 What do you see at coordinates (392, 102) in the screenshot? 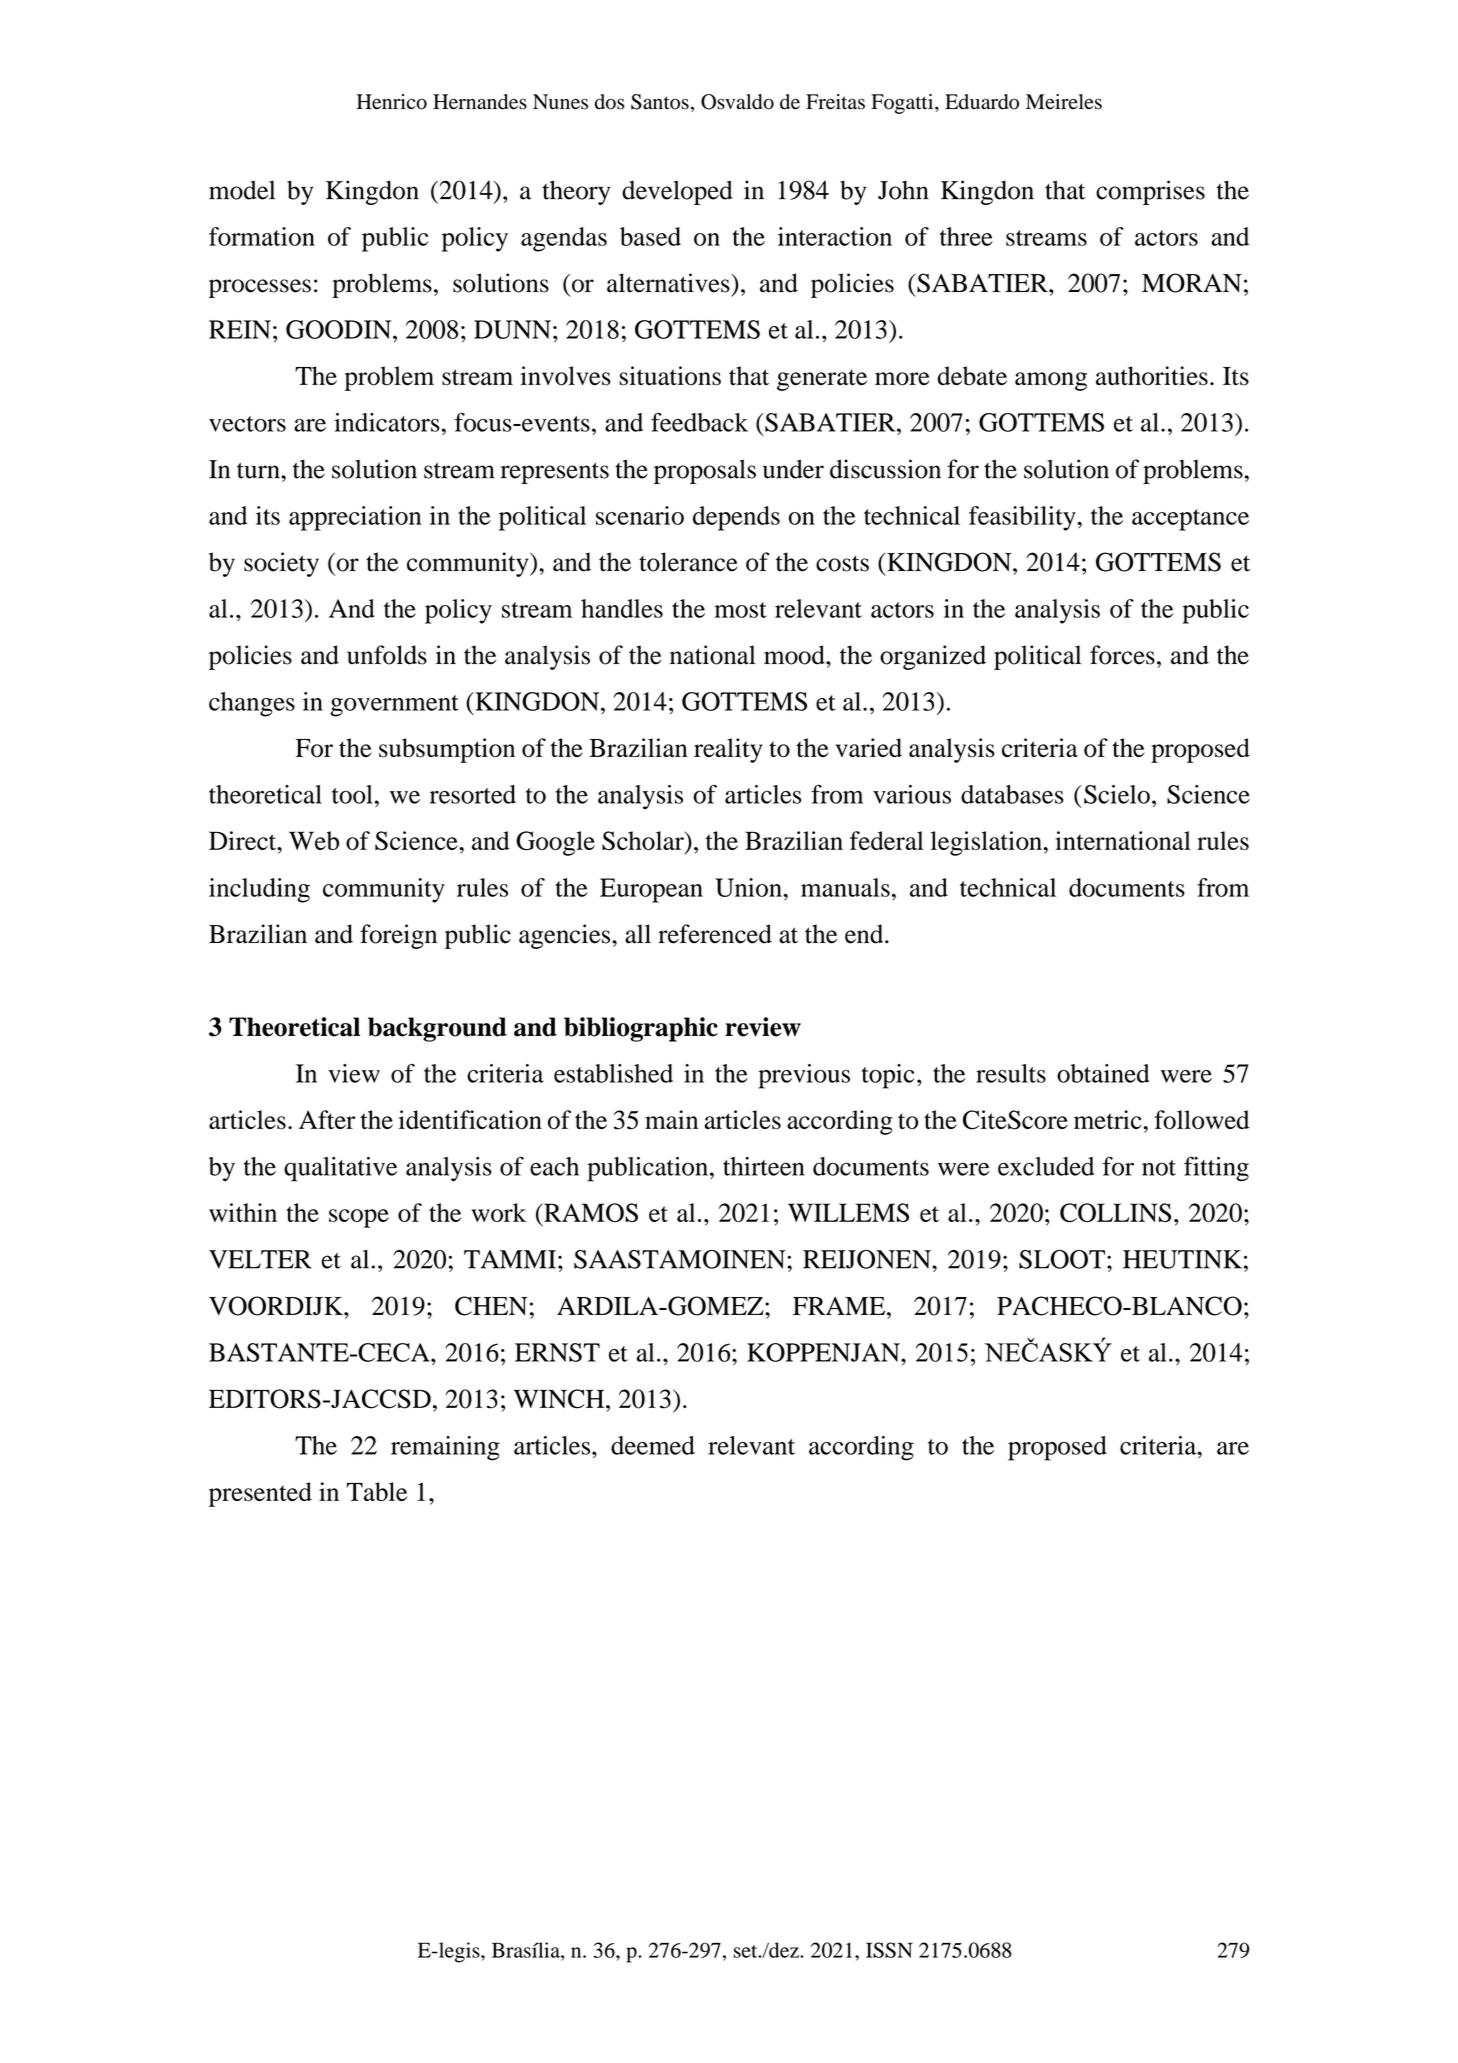
I see `Henrico` at bounding box center [392, 102].
